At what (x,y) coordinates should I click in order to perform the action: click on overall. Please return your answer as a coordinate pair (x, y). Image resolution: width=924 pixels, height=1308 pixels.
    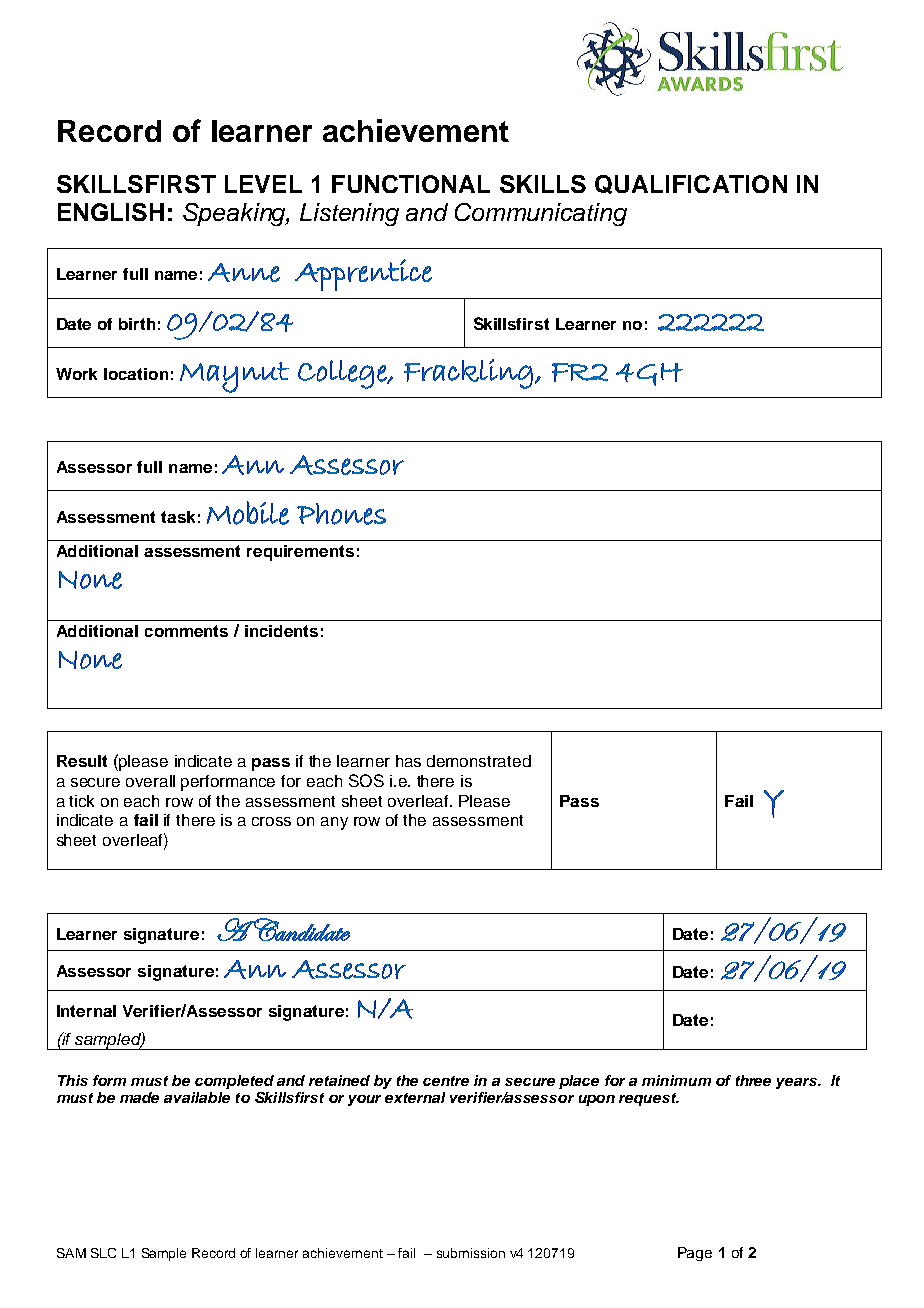
    Looking at the image, I should click on (150, 781).
